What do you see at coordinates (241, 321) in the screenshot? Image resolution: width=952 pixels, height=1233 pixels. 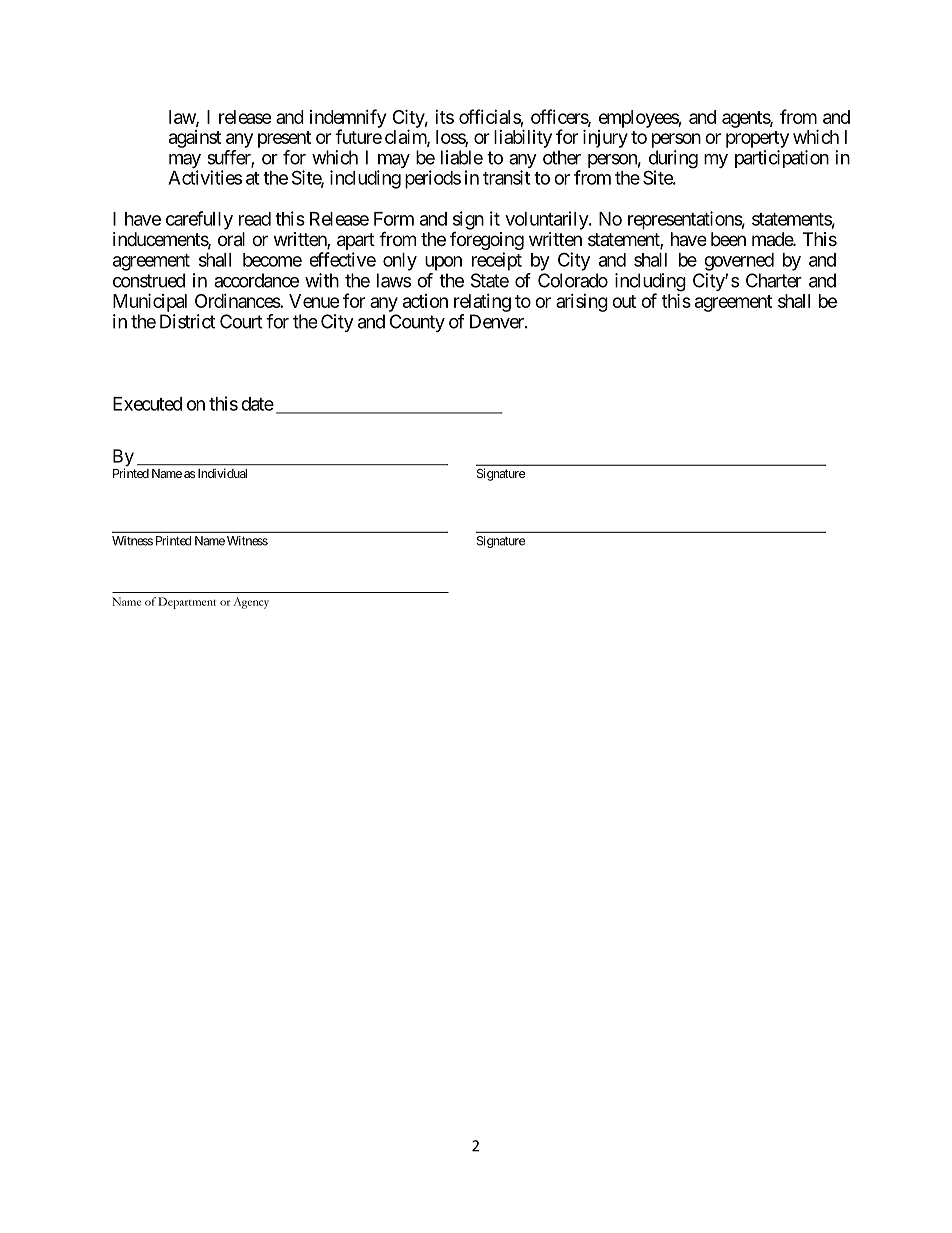 I see `Court` at bounding box center [241, 321].
